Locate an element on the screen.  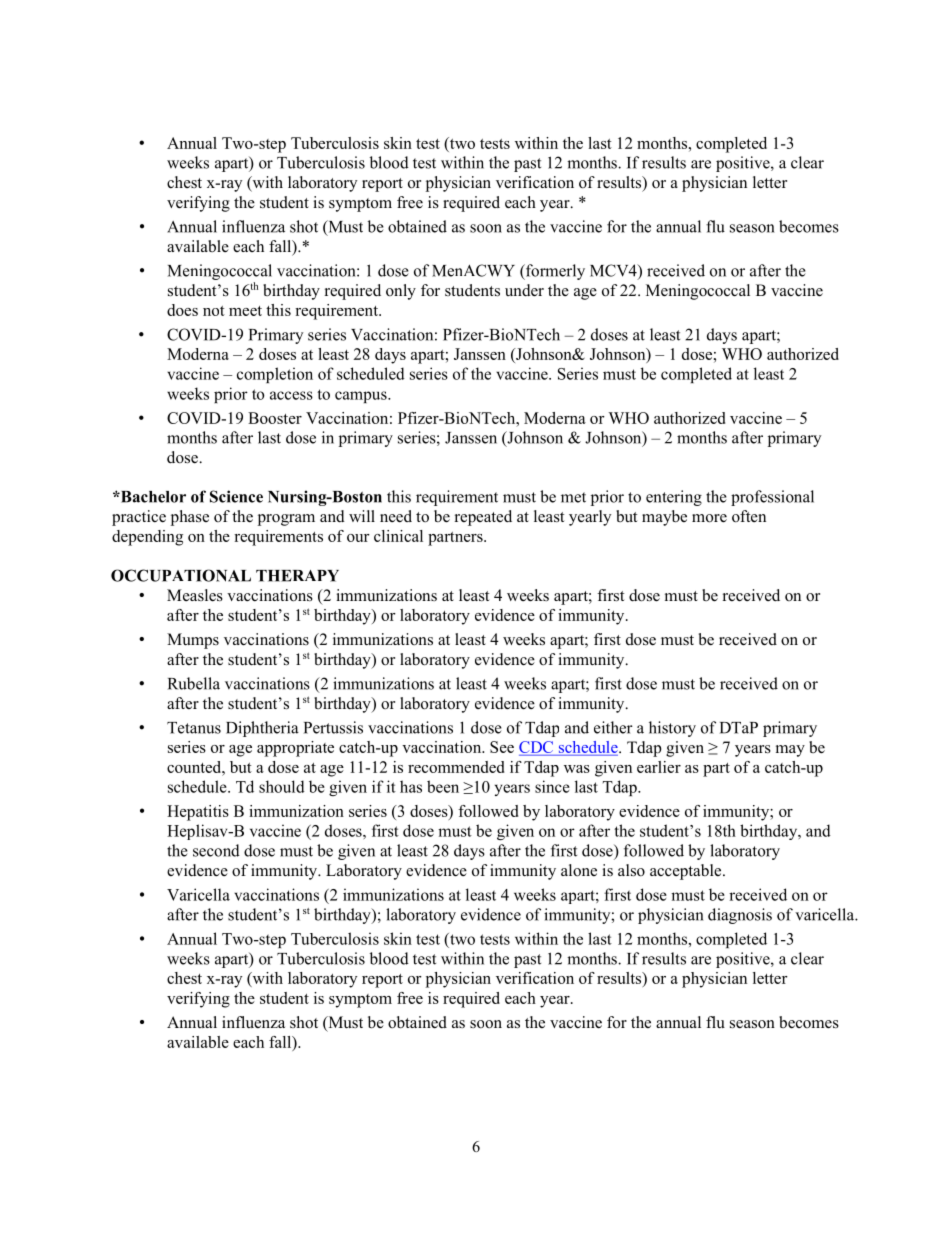
acceptable is located at coordinates (687, 872).
